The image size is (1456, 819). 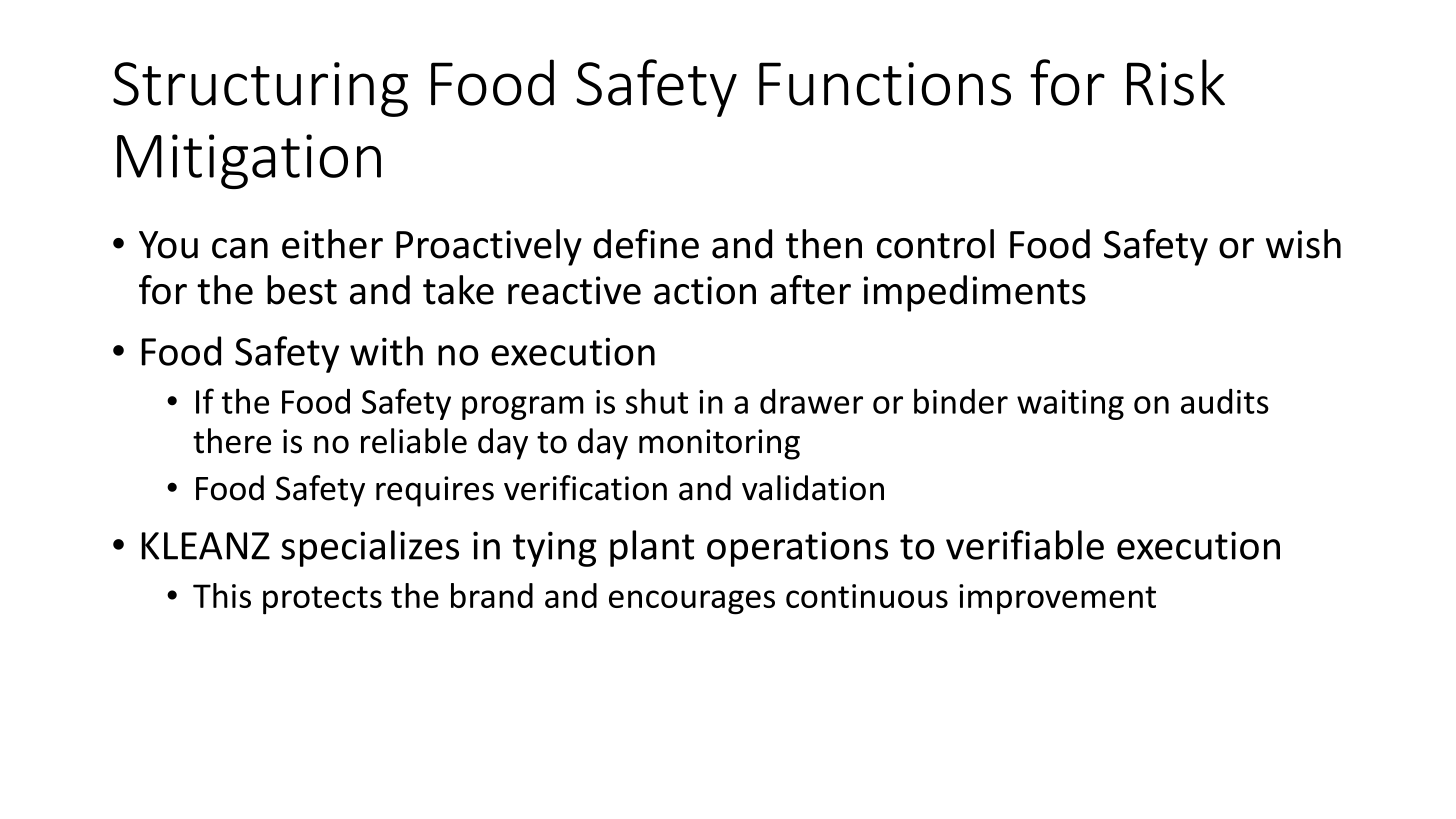 What do you see at coordinates (232, 441) in the page?
I see `there` at bounding box center [232, 441].
